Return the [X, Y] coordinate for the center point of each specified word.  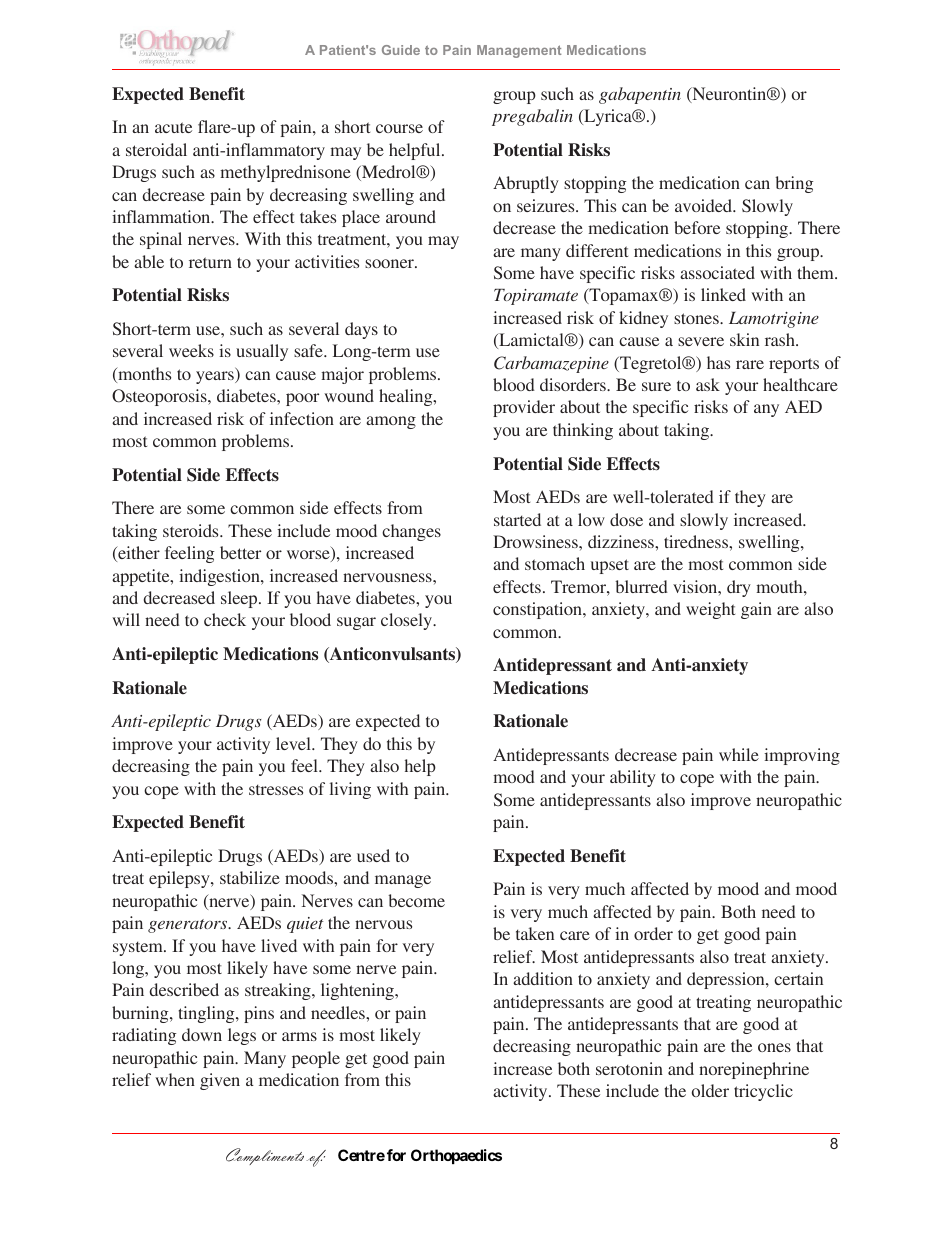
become [416, 900]
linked [723, 294]
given [220, 1081]
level [294, 743]
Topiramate [536, 297]
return [210, 262]
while [739, 754]
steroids [192, 530]
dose [626, 519]
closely [408, 621]
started [517, 519]
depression [727, 980]
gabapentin [640, 95]
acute [173, 127]
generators [189, 926]
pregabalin [532, 117]
